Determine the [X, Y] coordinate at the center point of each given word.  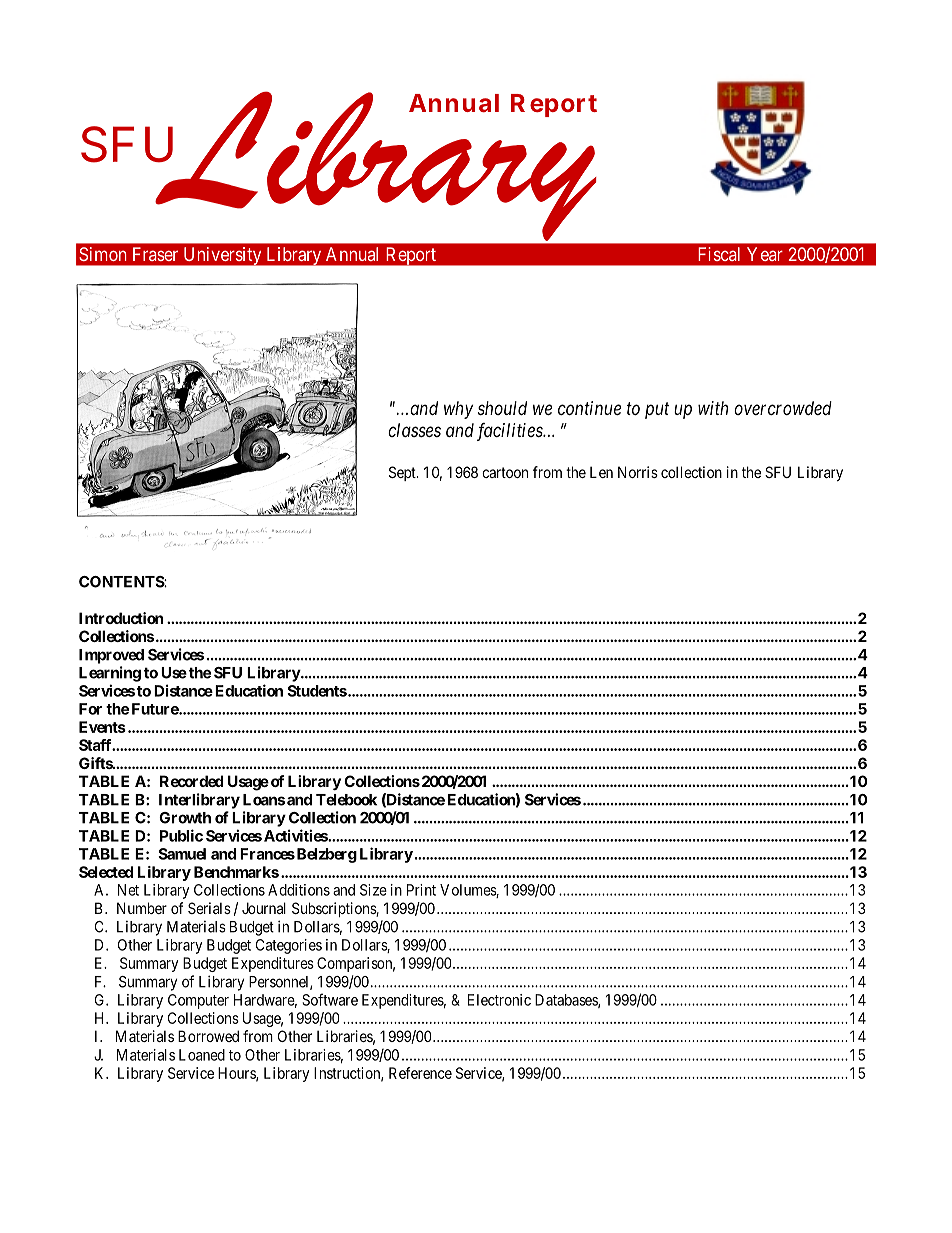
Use [174, 673]
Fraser [155, 254]
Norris [638, 472]
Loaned [202, 1055]
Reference [420, 1073]
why [458, 410]
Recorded [191, 781]
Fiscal [719, 254]
